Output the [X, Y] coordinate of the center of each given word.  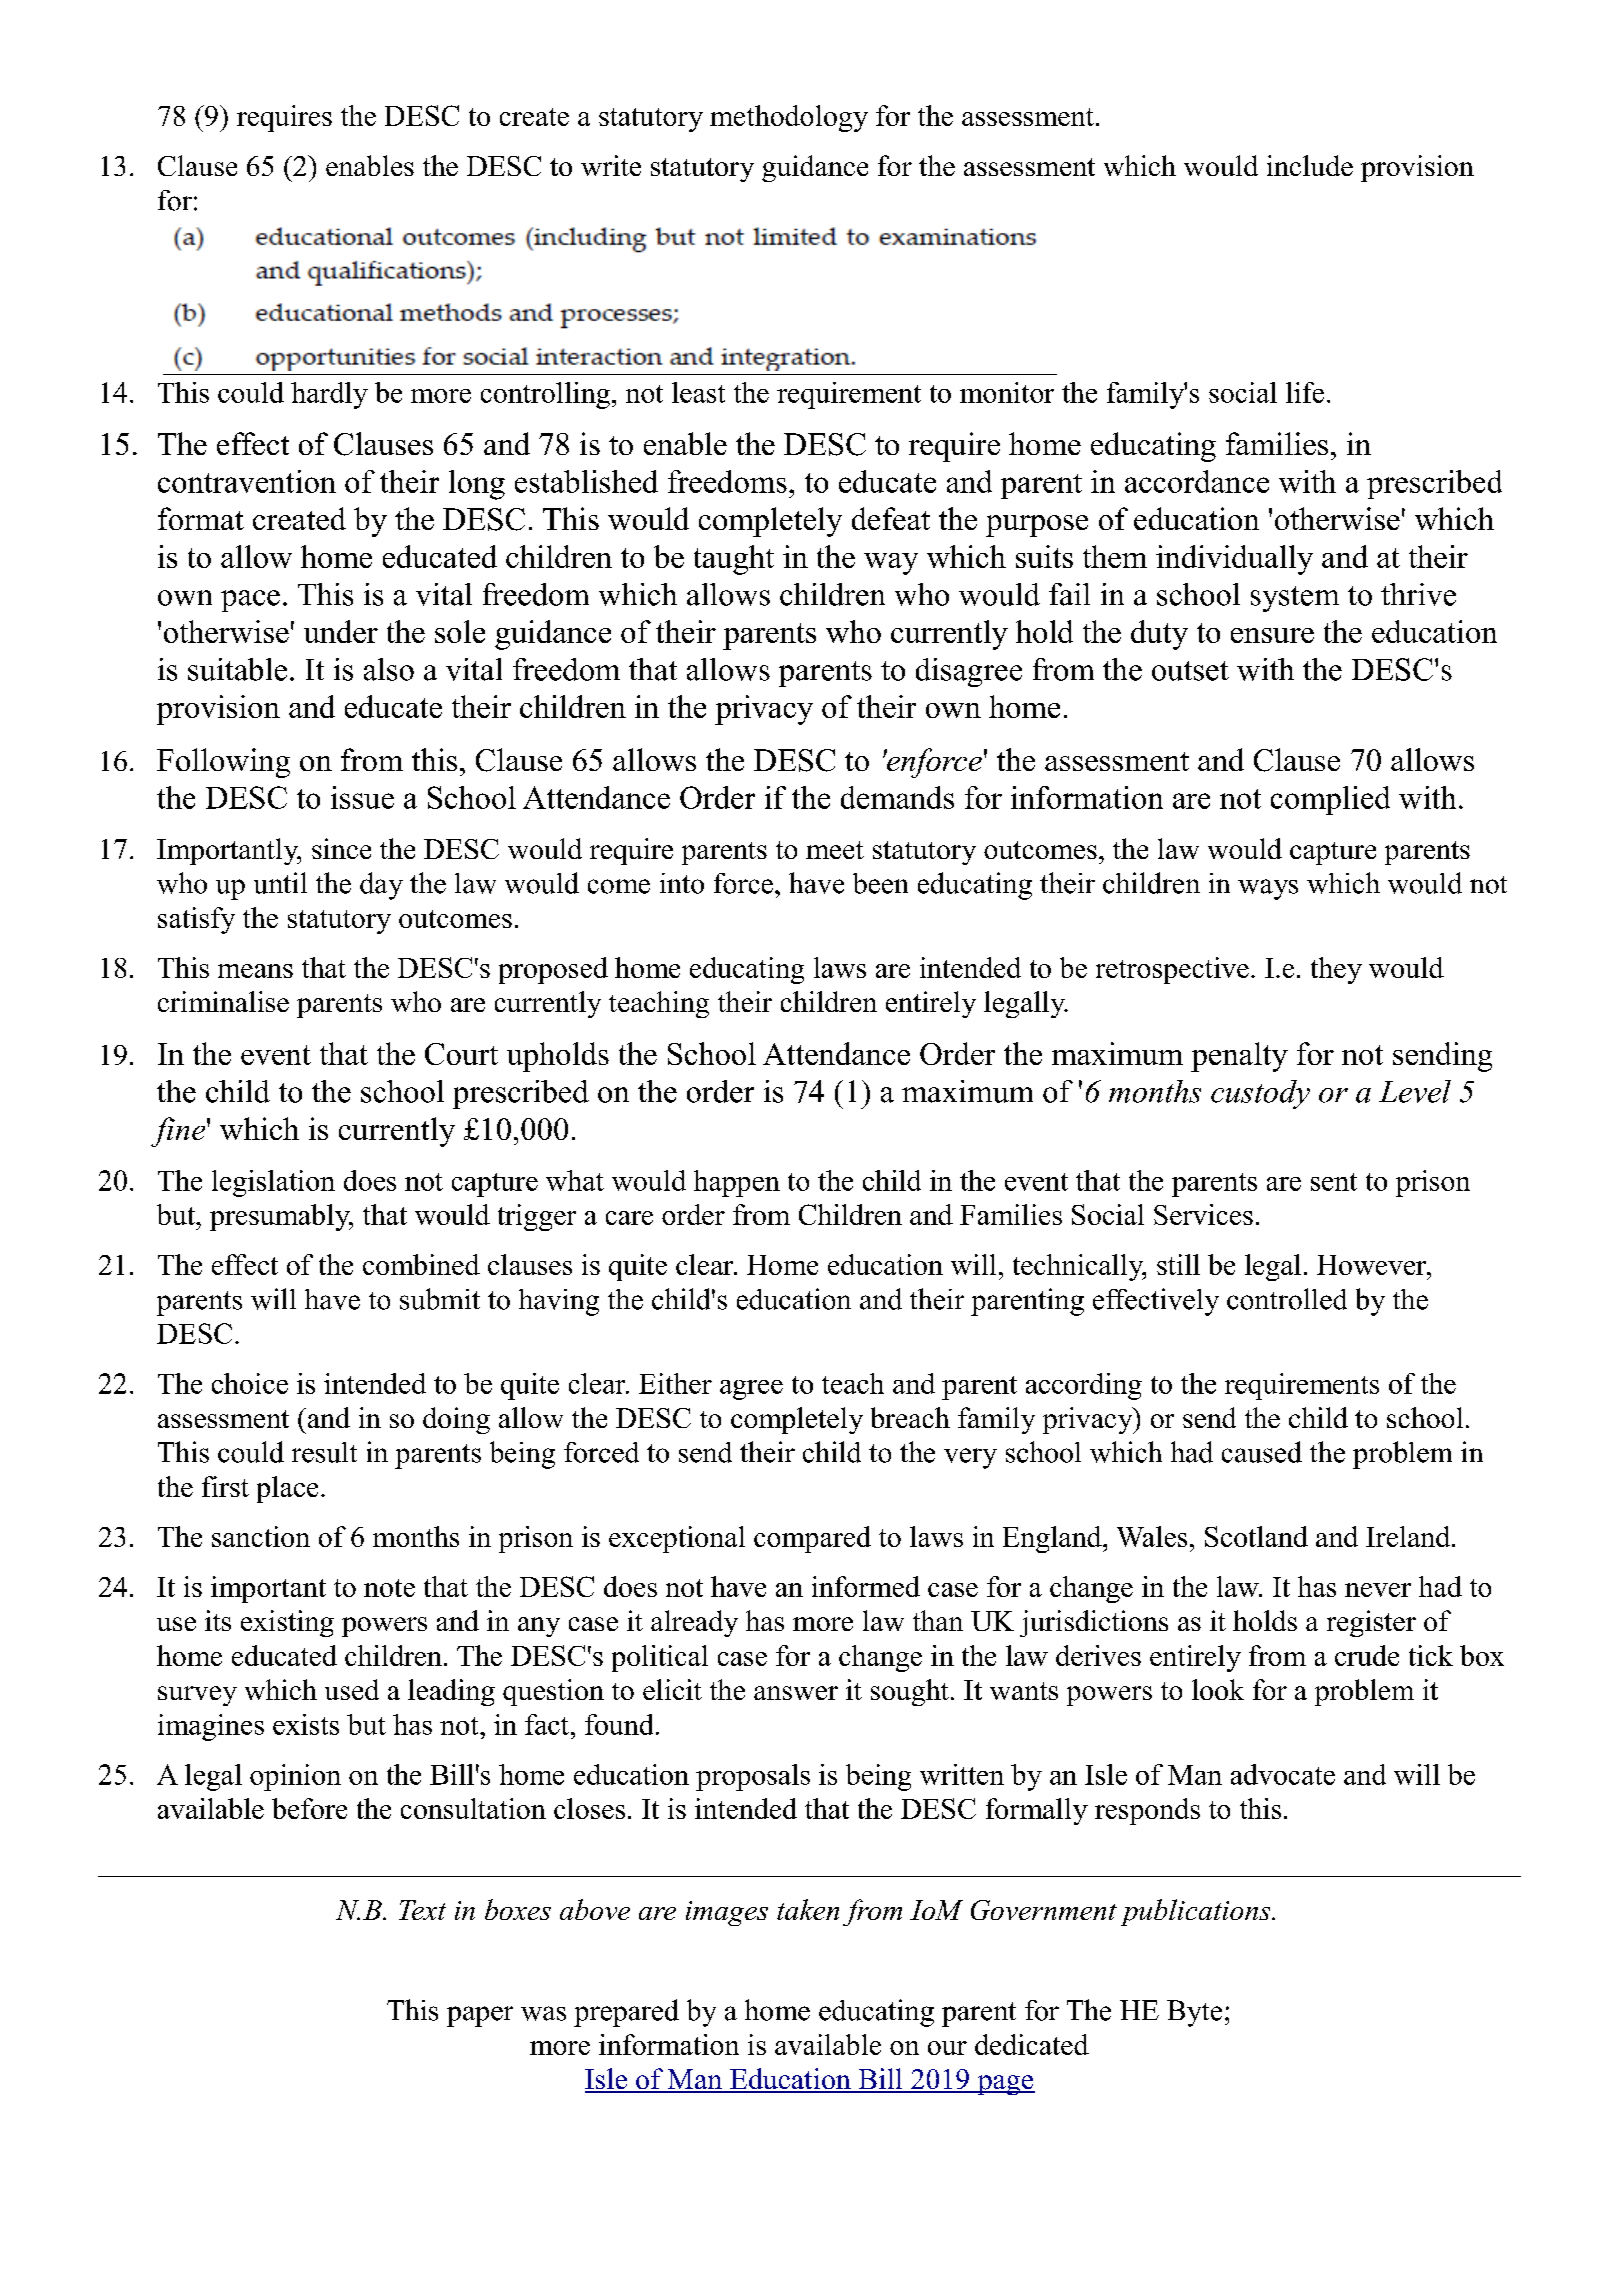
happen [737, 1183]
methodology [789, 118]
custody [1260, 1094]
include [1310, 165]
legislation [273, 1183]
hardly [329, 395]
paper [480, 2016]
